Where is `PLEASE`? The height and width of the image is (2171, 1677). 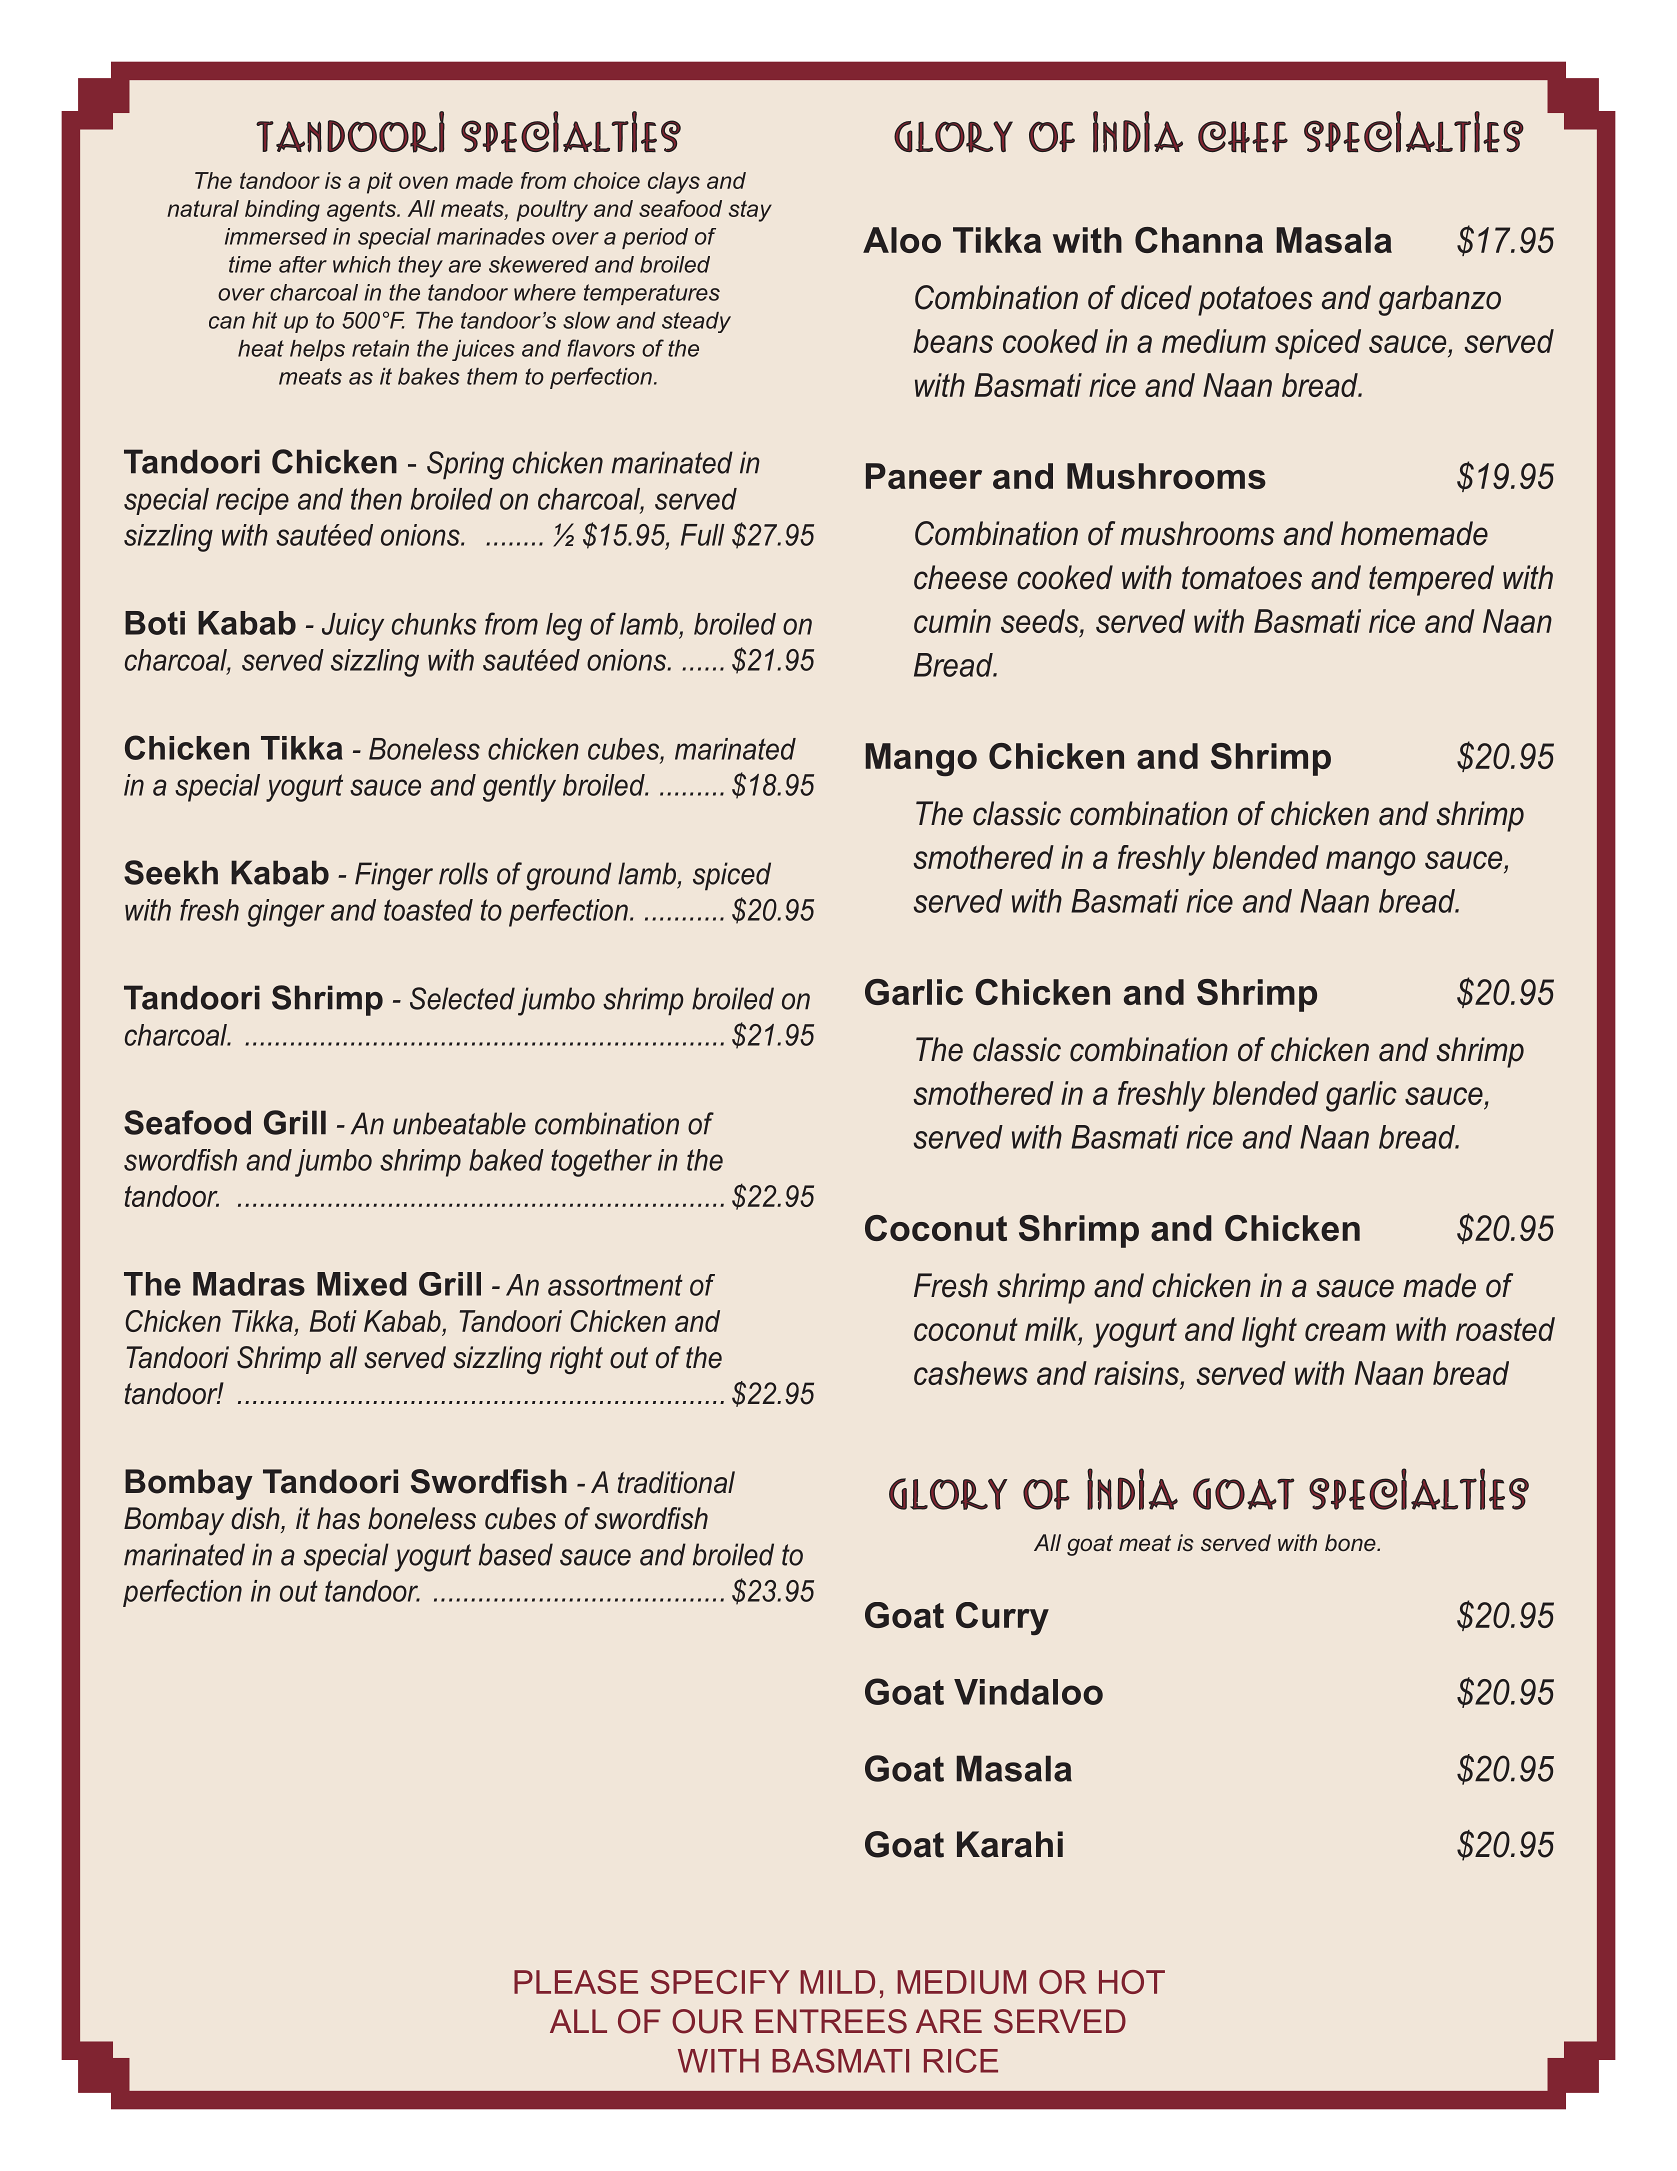
PLEASE is located at coordinates (576, 1982).
